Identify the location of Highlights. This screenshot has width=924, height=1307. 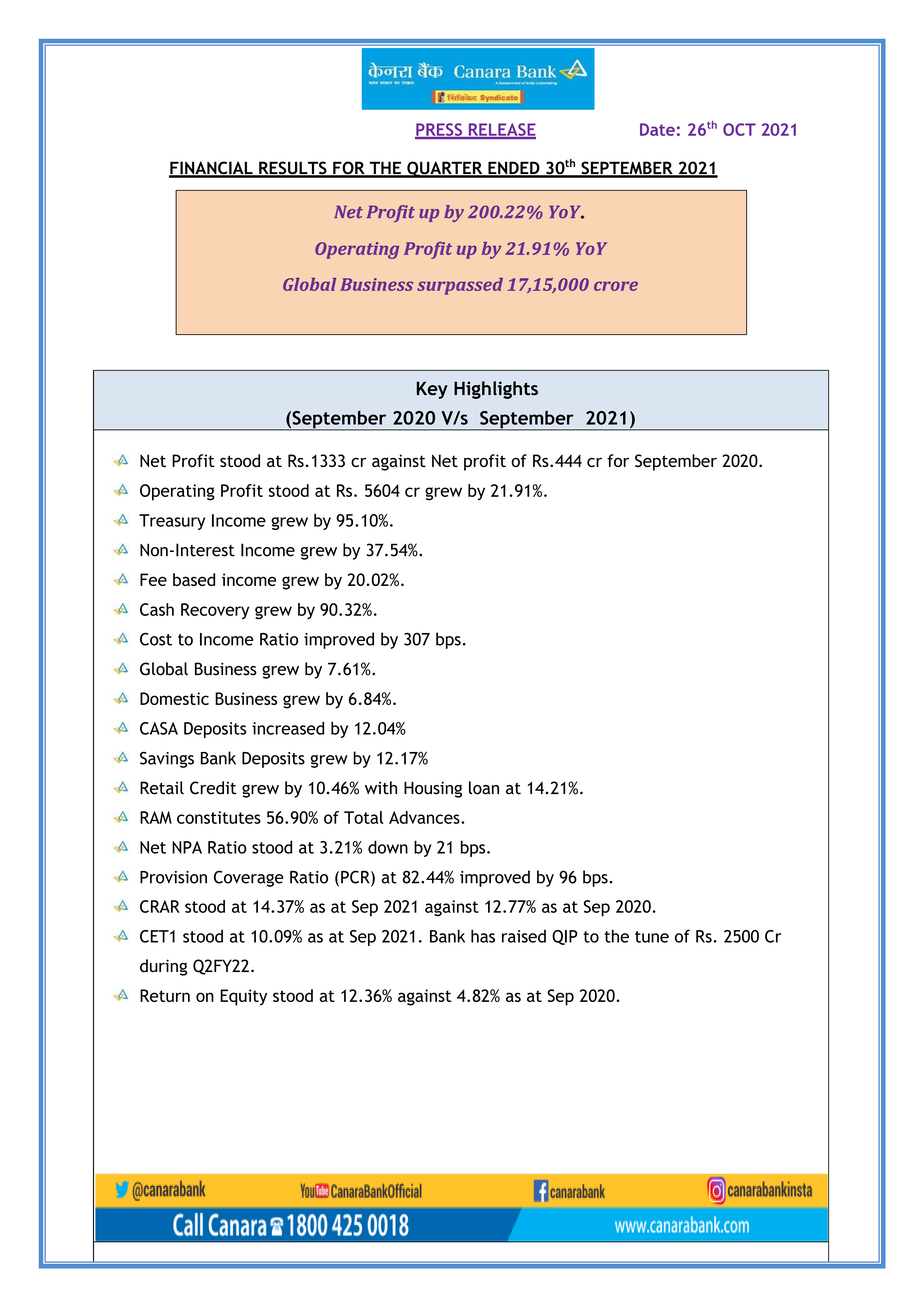
(496, 390).
